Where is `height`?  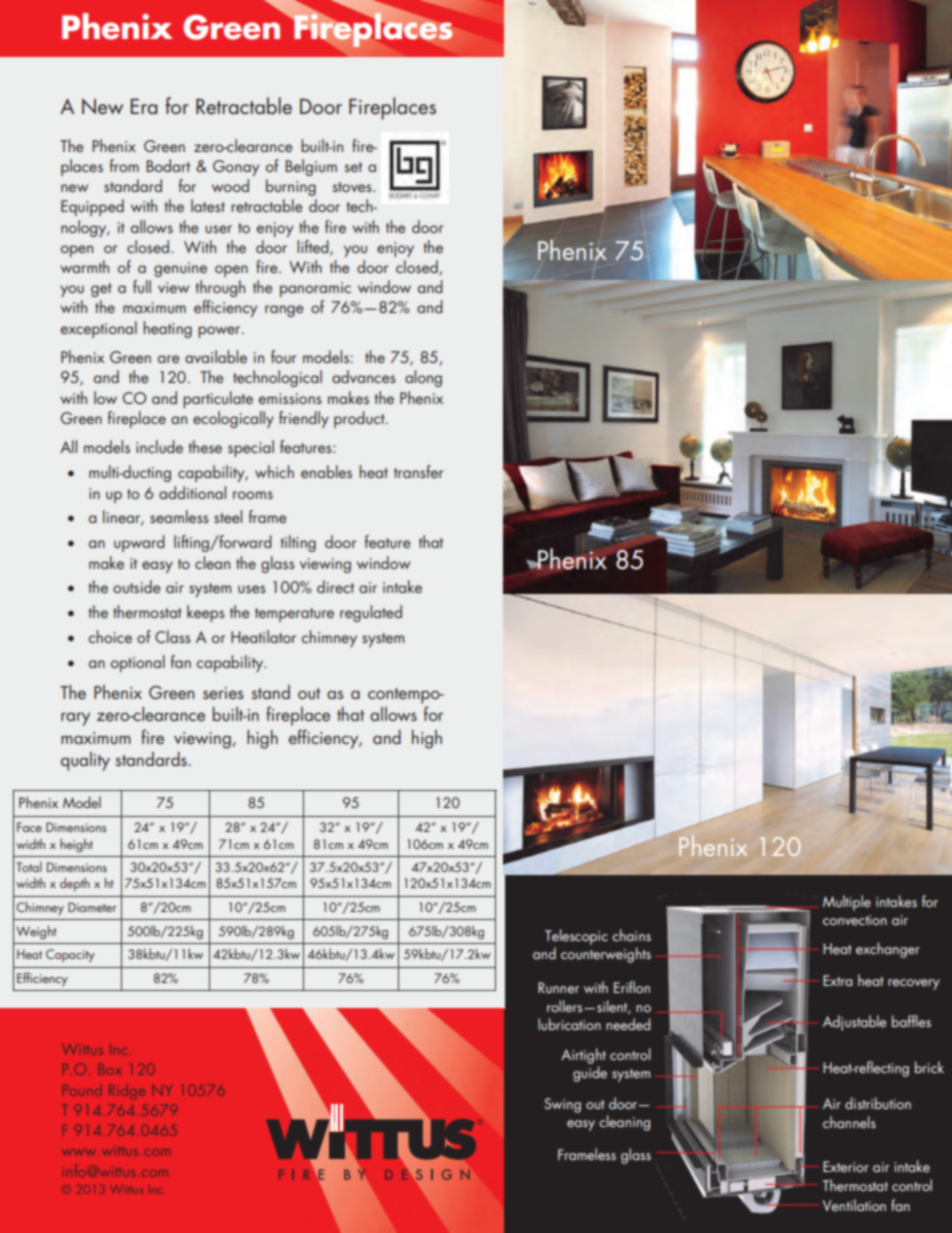
height is located at coordinates (76, 845).
